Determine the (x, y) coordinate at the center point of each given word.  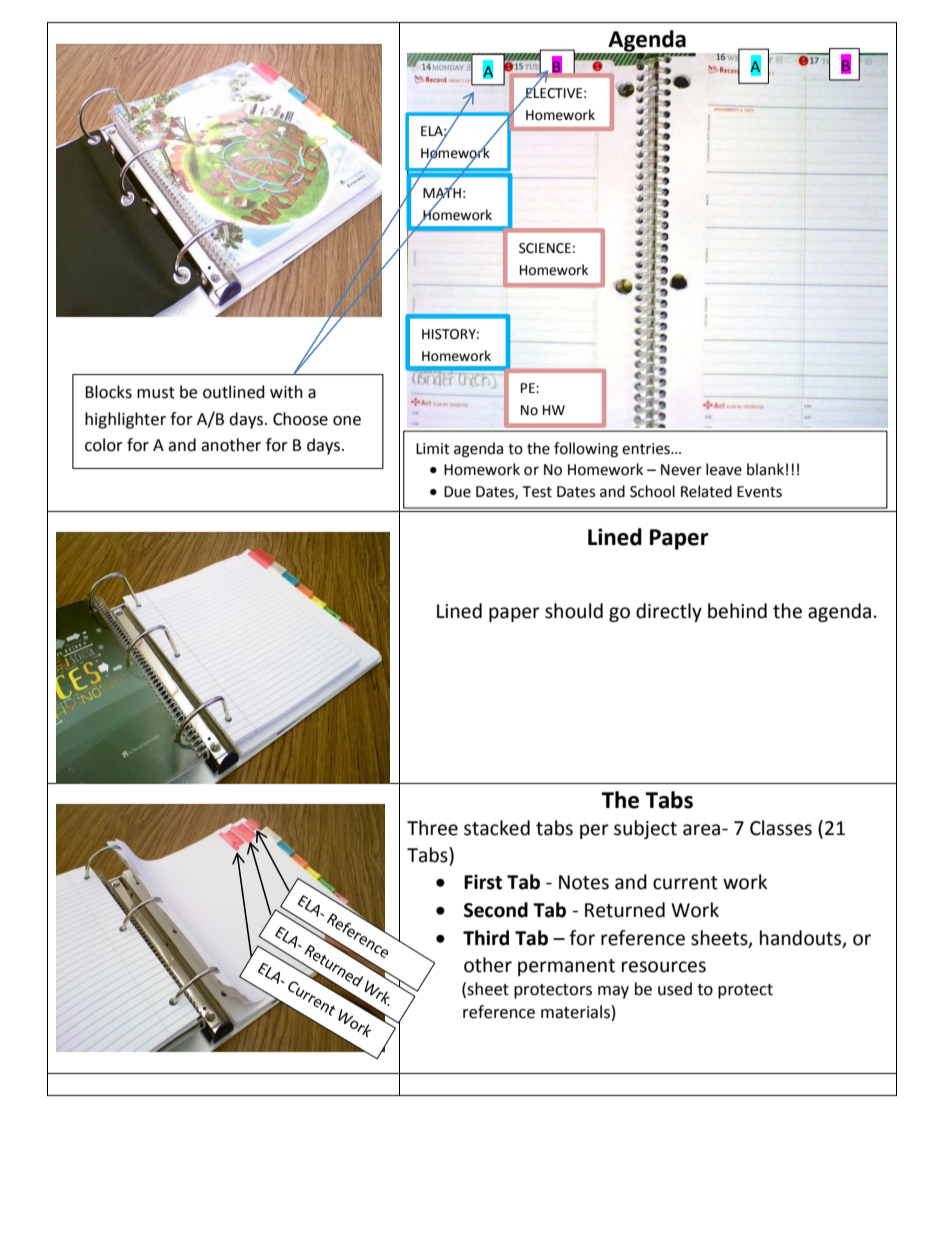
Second (496, 910)
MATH (442, 192)
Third (486, 938)
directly (669, 612)
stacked (497, 828)
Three (432, 828)
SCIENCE (545, 248)
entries (647, 449)
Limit (433, 449)
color (104, 445)
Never (681, 470)
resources (664, 967)
